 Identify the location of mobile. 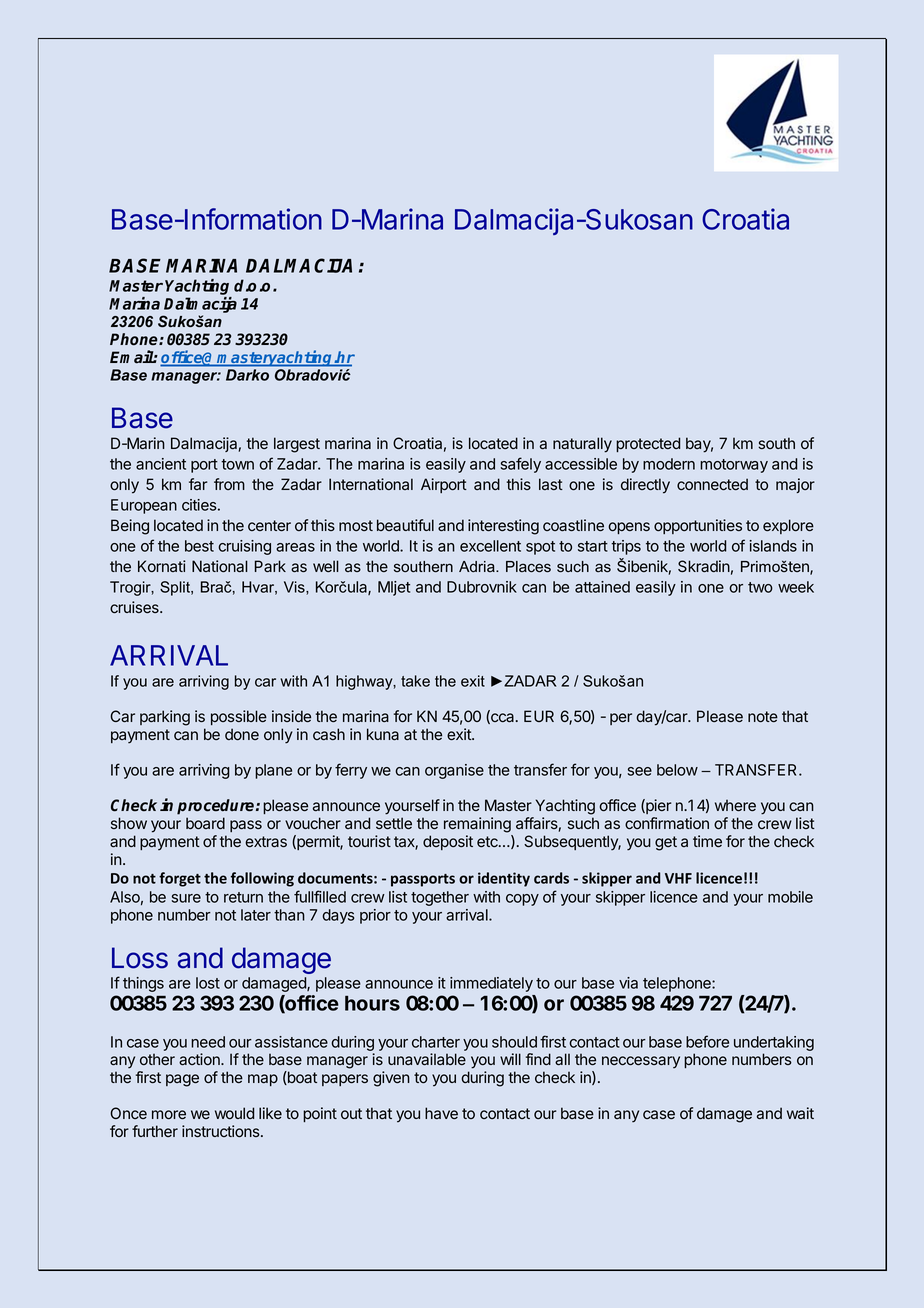
(790, 897).
